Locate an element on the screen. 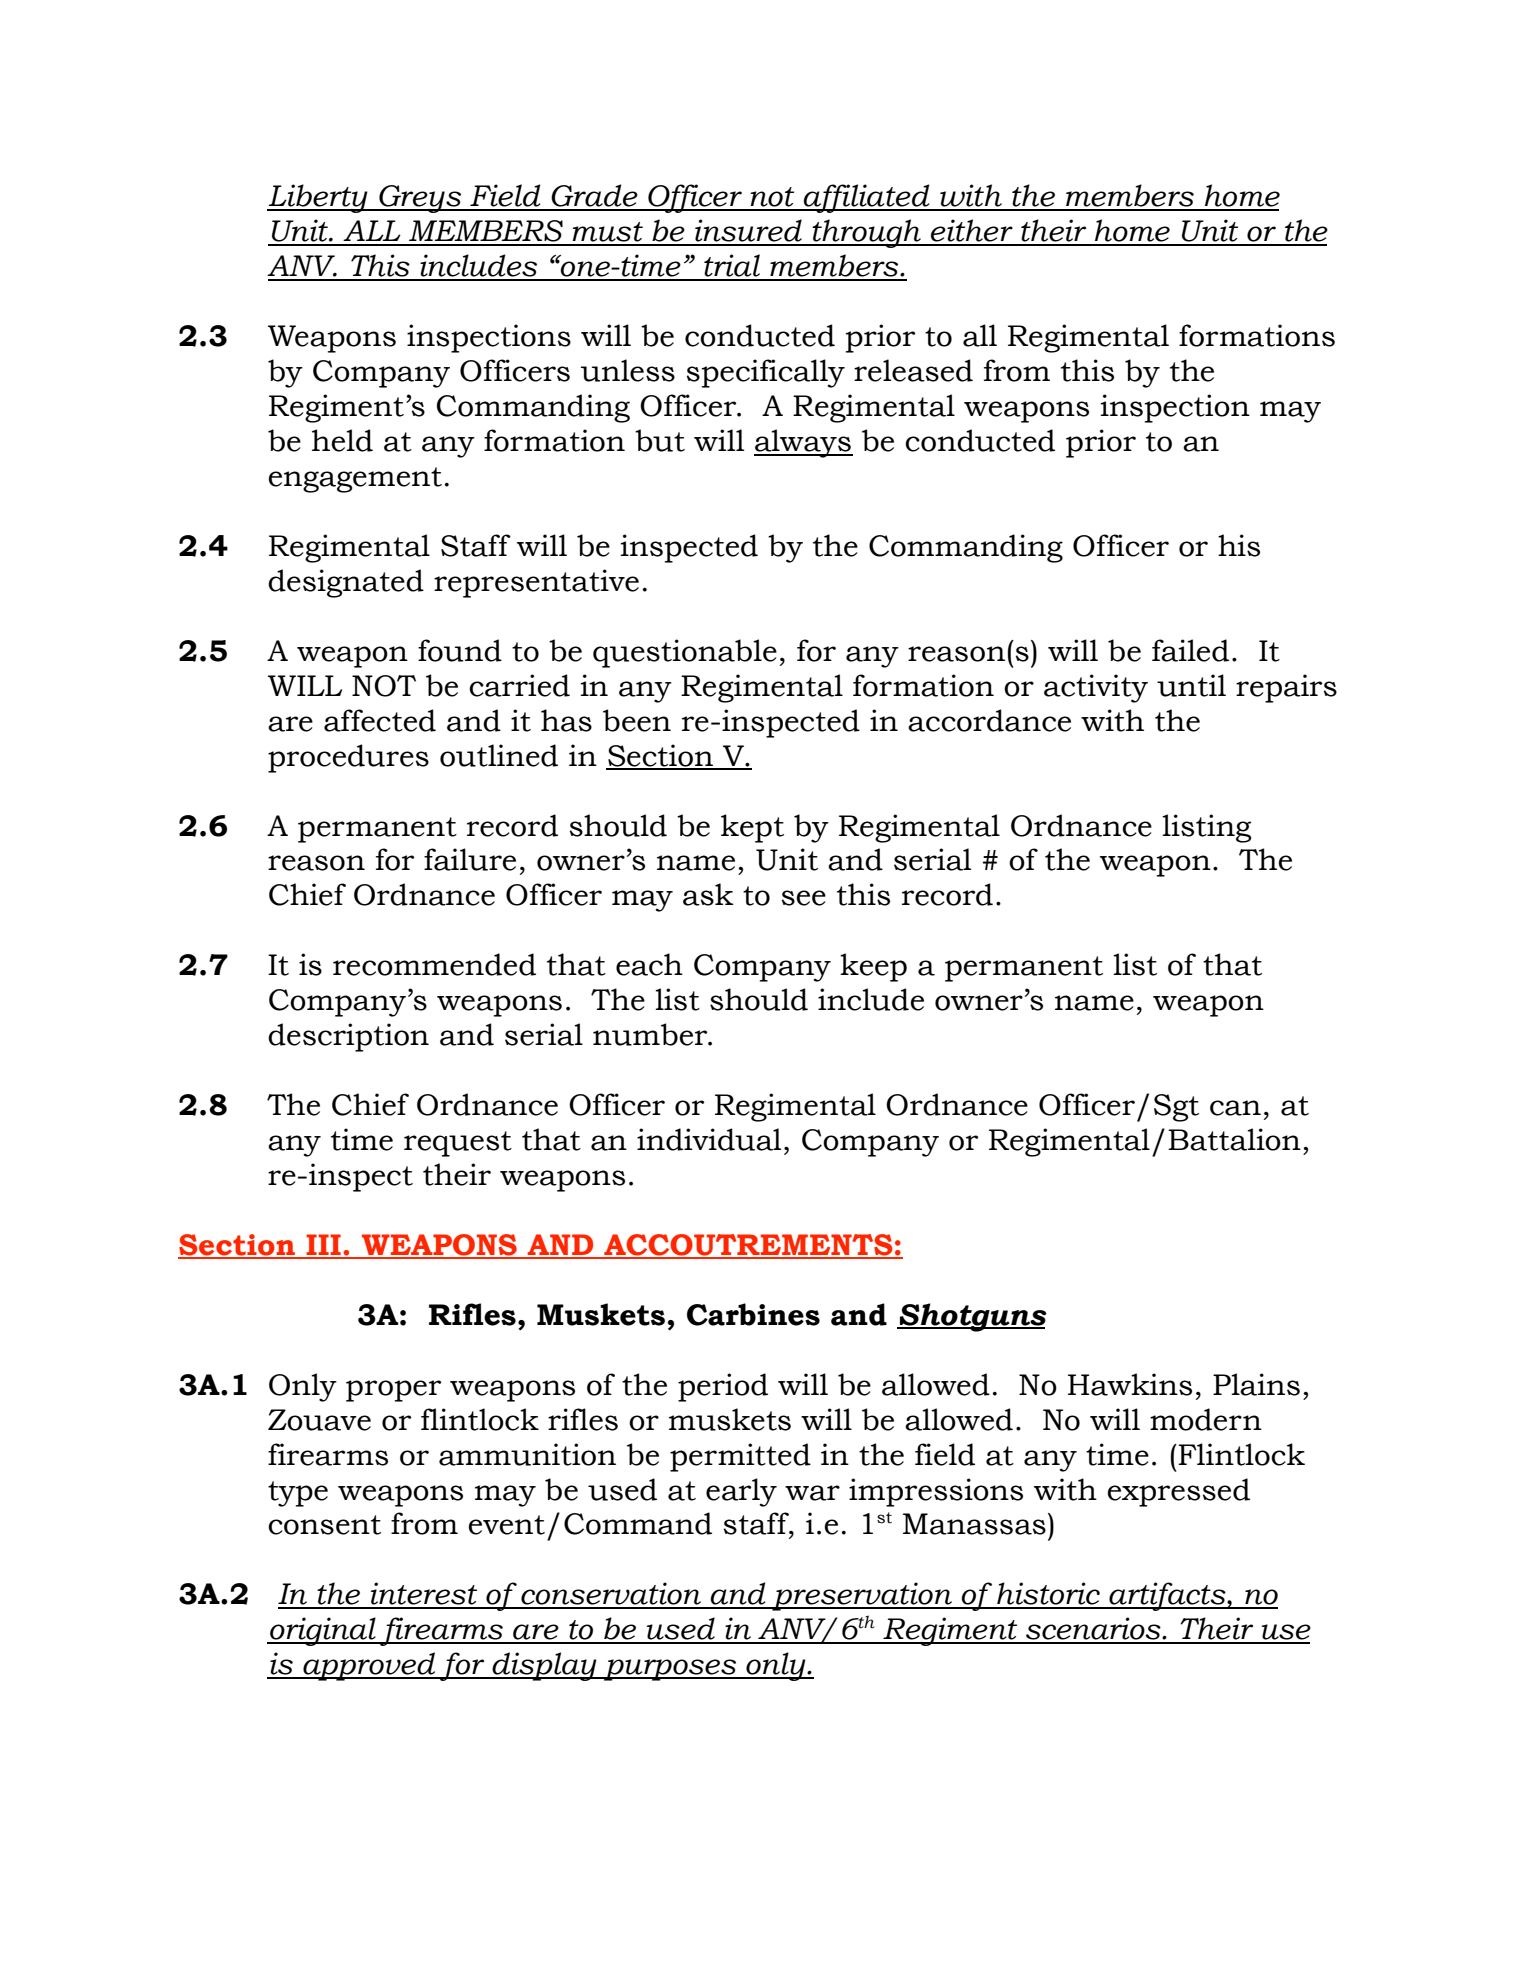  through is located at coordinates (867, 233).
